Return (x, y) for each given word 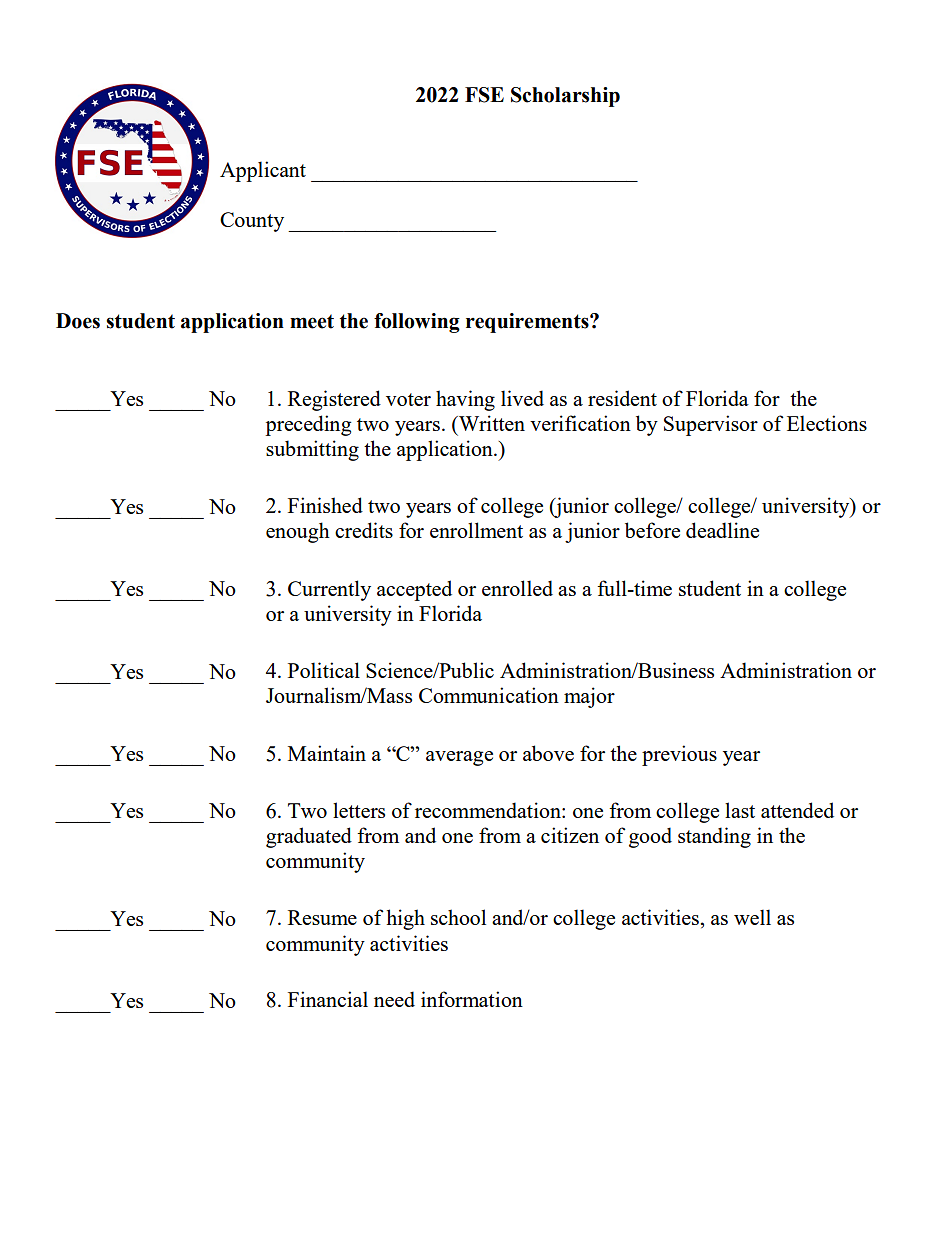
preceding (308, 425)
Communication (489, 695)
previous (679, 755)
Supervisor (711, 425)
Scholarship (565, 97)
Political (324, 670)
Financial (328, 999)
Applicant (263, 171)
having (465, 400)
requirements (528, 323)
